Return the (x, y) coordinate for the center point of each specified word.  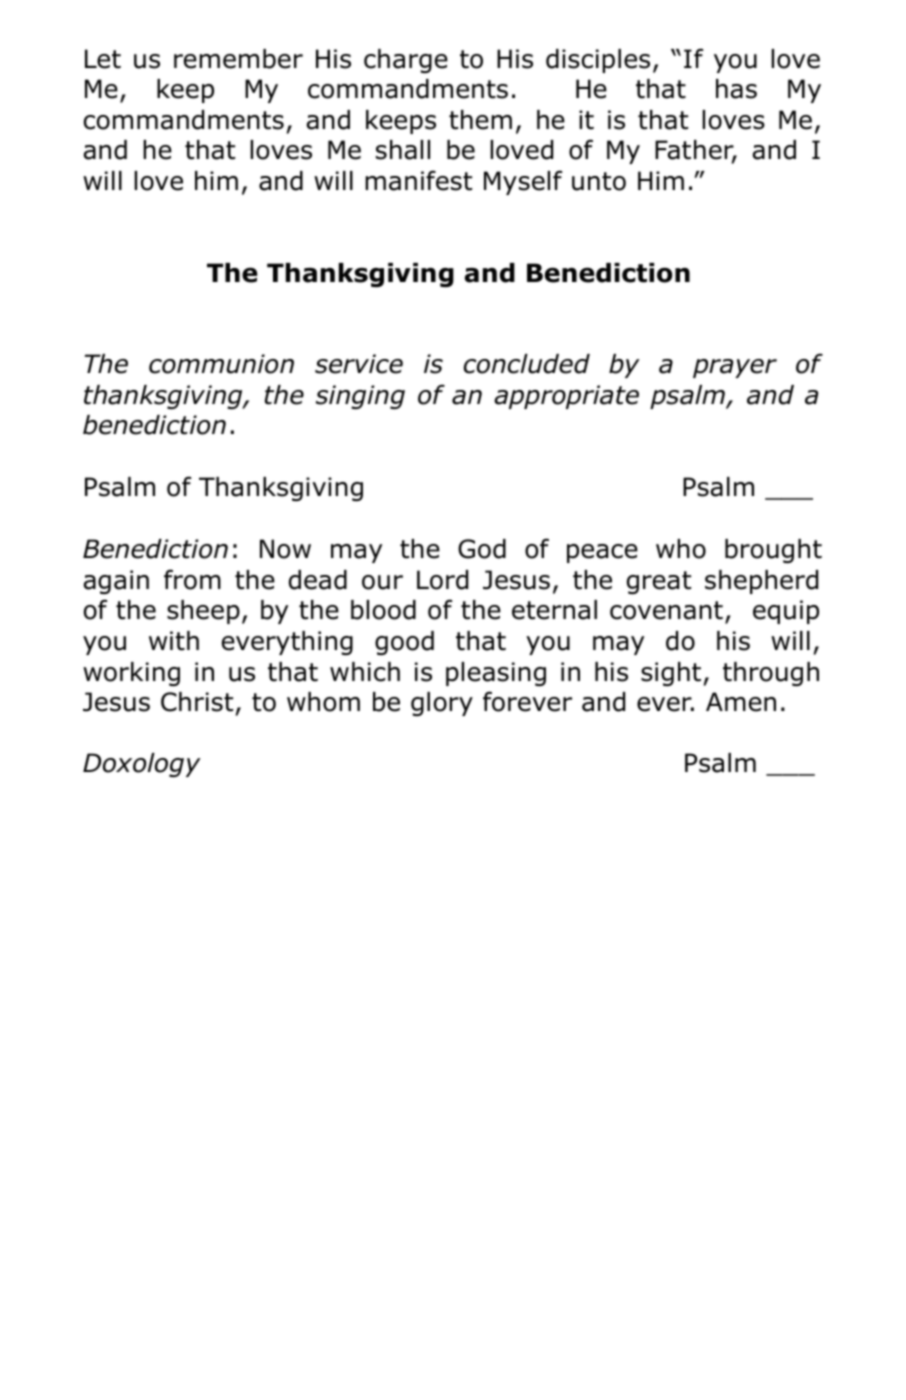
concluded (527, 364)
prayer (735, 368)
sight (672, 674)
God (482, 549)
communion (221, 364)
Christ (197, 702)
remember (238, 59)
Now (285, 549)
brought (773, 551)
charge (406, 61)
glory (442, 704)
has (736, 89)
